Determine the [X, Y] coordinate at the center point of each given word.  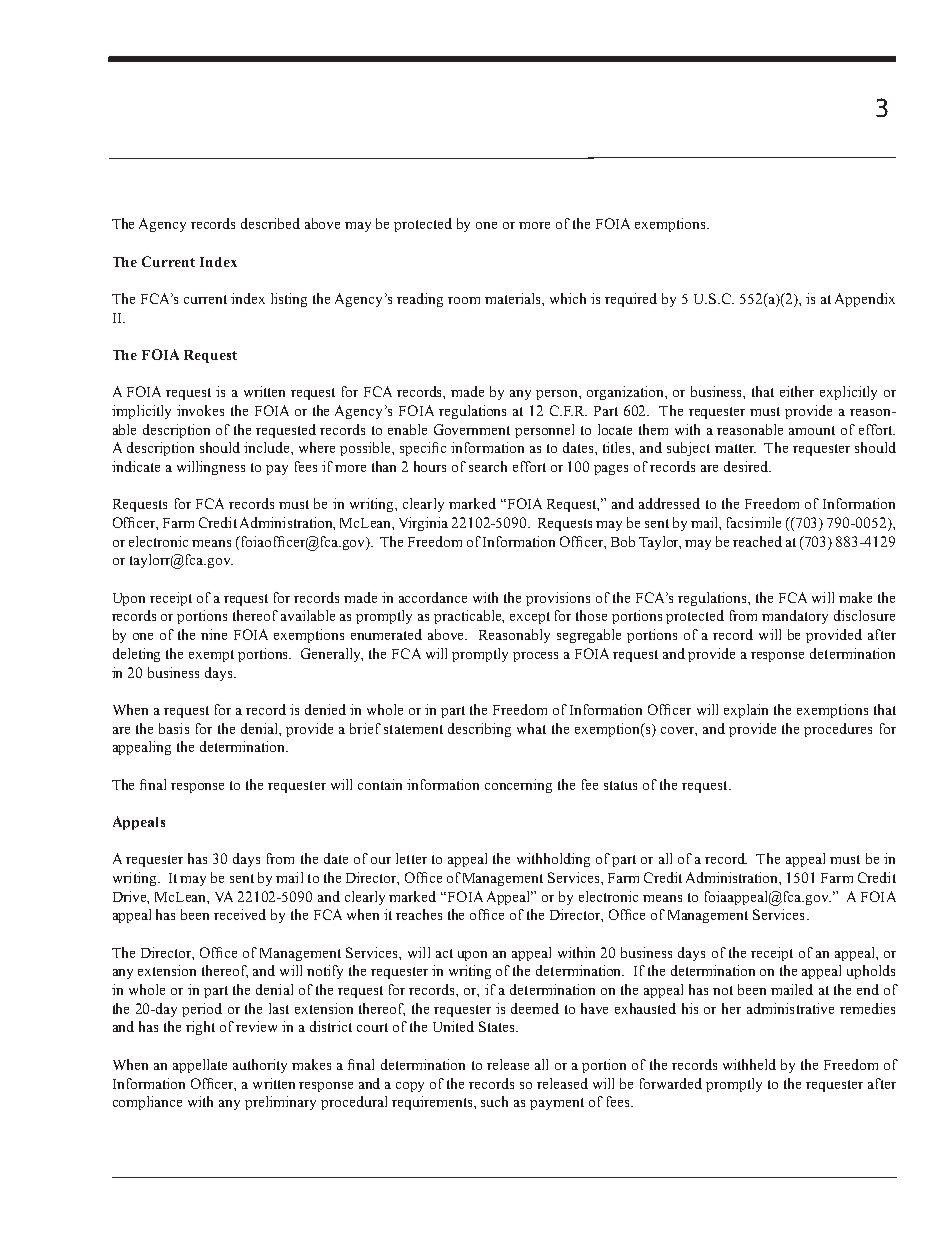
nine [214, 634]
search [488, 466]
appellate [200, 1066]
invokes [200, 410]
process [535, 657]
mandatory [795, 617]
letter [411, 858]
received [240, 914]
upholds [871, 972]
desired [747, 466]
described [270, 223]
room [464, 300]
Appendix [865, 300]
